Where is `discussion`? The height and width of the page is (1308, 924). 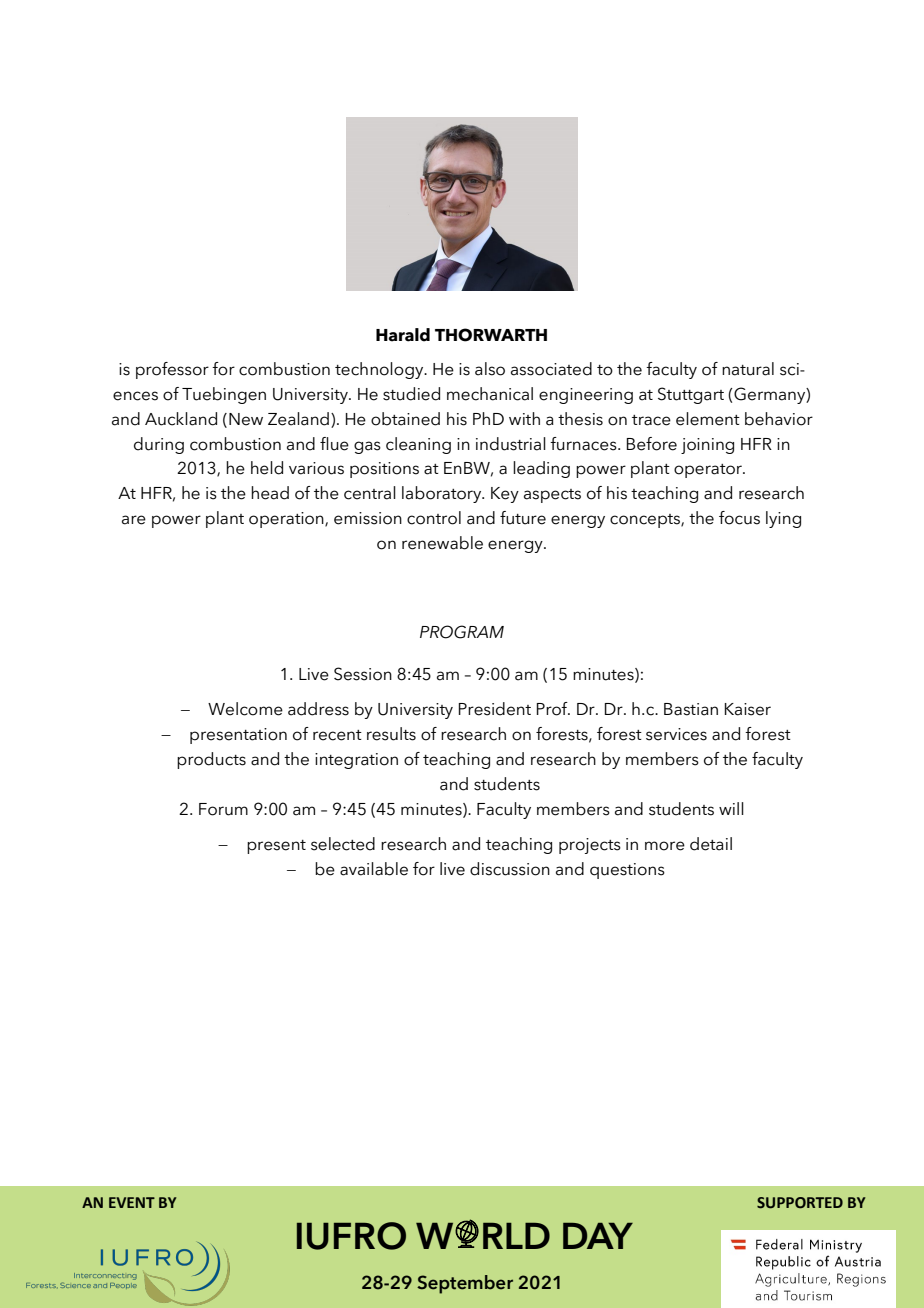 discussion is located at coordinates (510, 869).
